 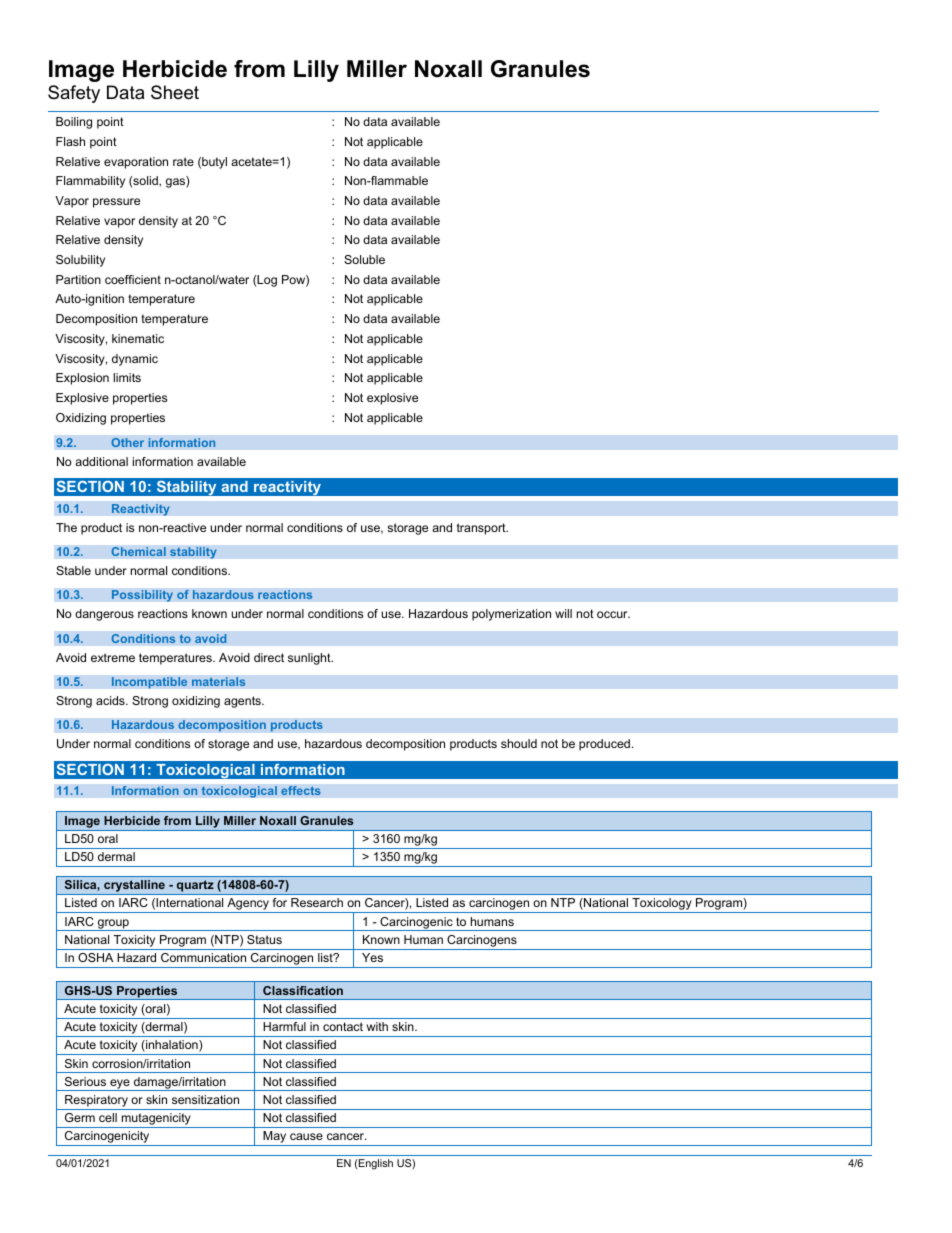 What do you see at coordinates (120, 1085) in the screenshot?
I see `eye` at bounding box center [120, 1085].
